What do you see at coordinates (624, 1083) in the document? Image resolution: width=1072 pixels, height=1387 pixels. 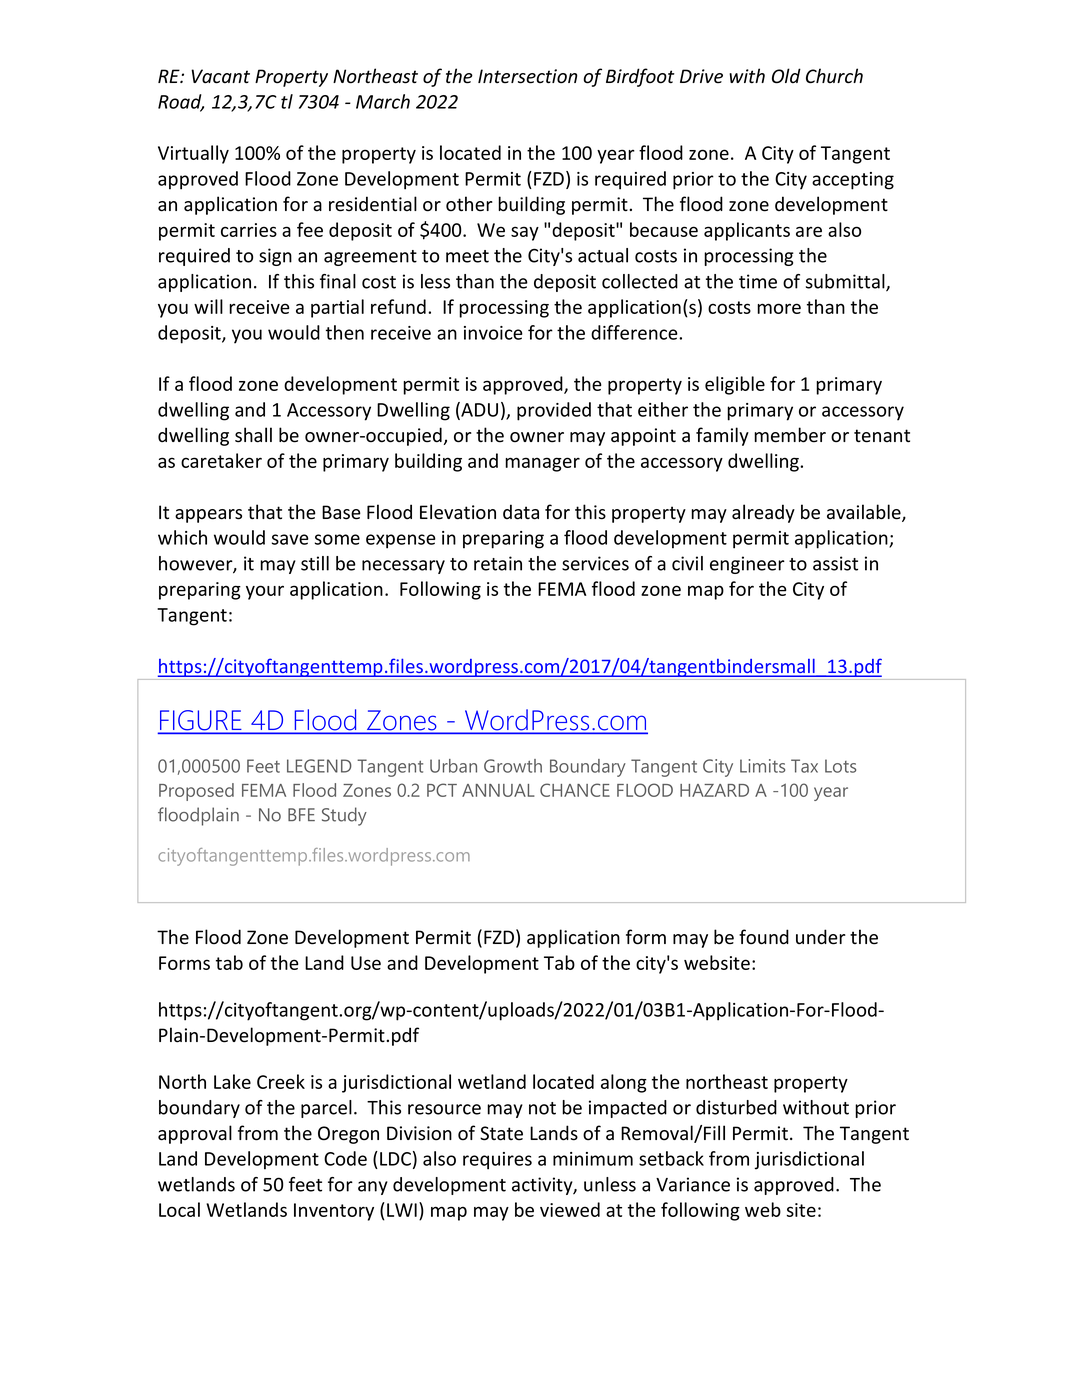 I see `along` at bounding box center [624, 1083].
